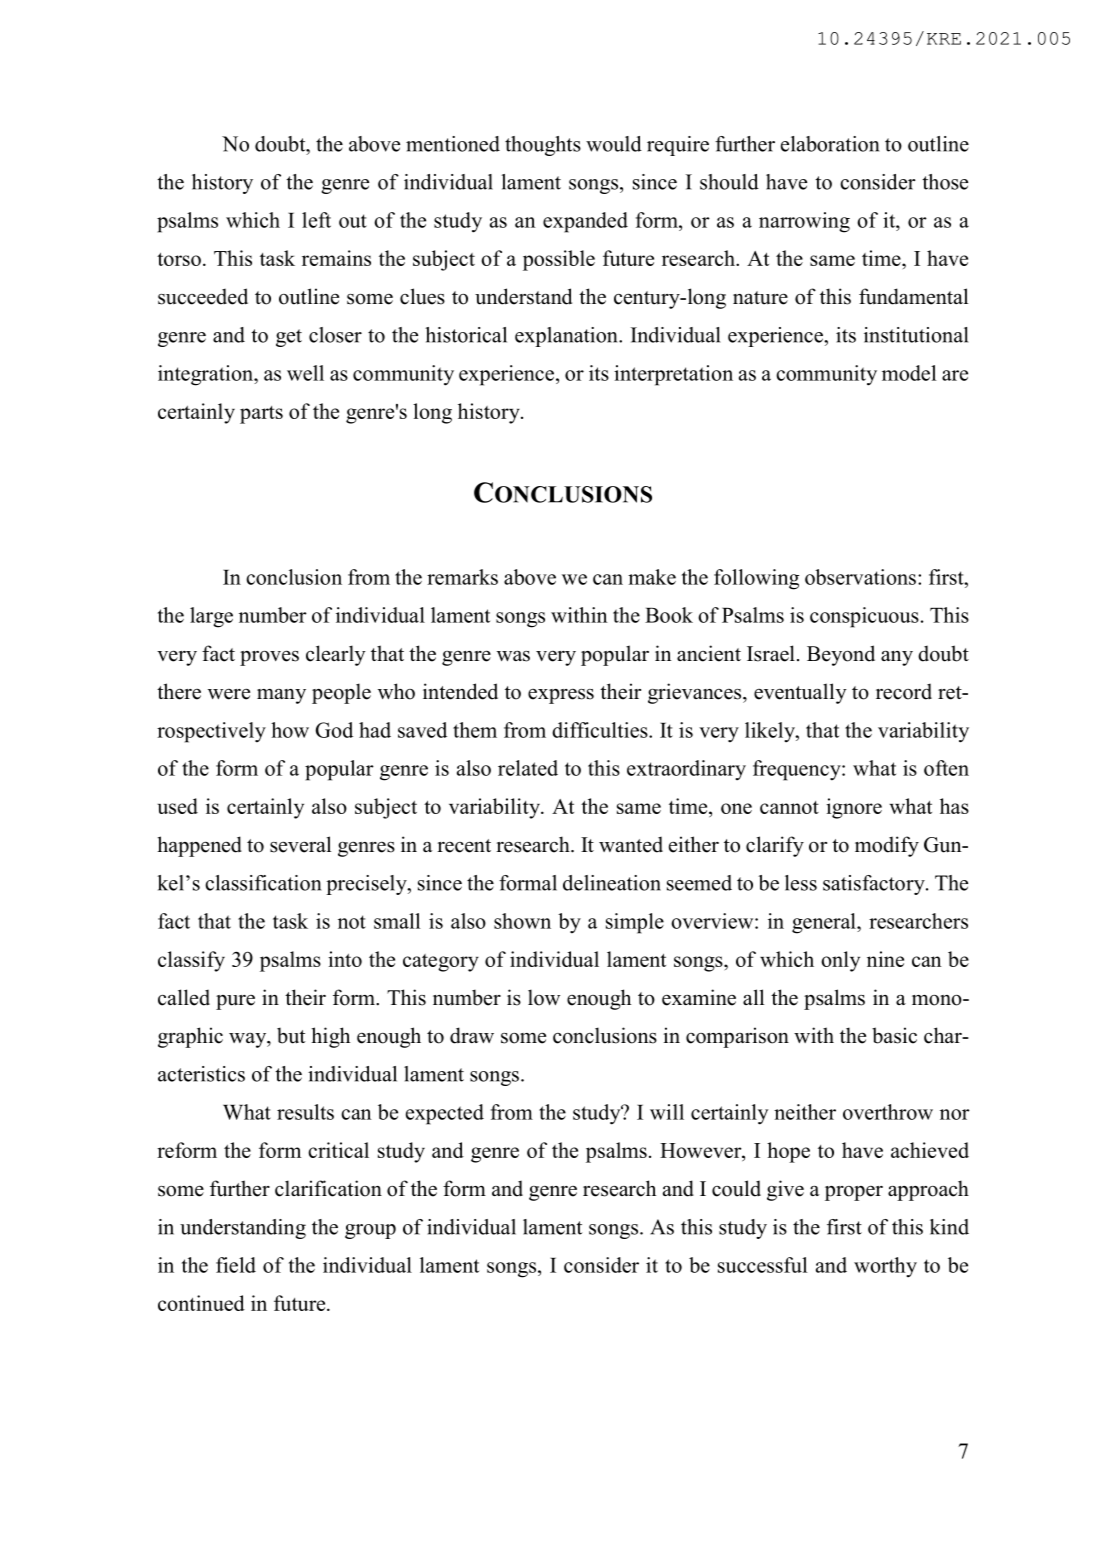  What do you see at coordinates (543, 146) in the page?
I see `thoughts` at bounding box center [543, 146].
